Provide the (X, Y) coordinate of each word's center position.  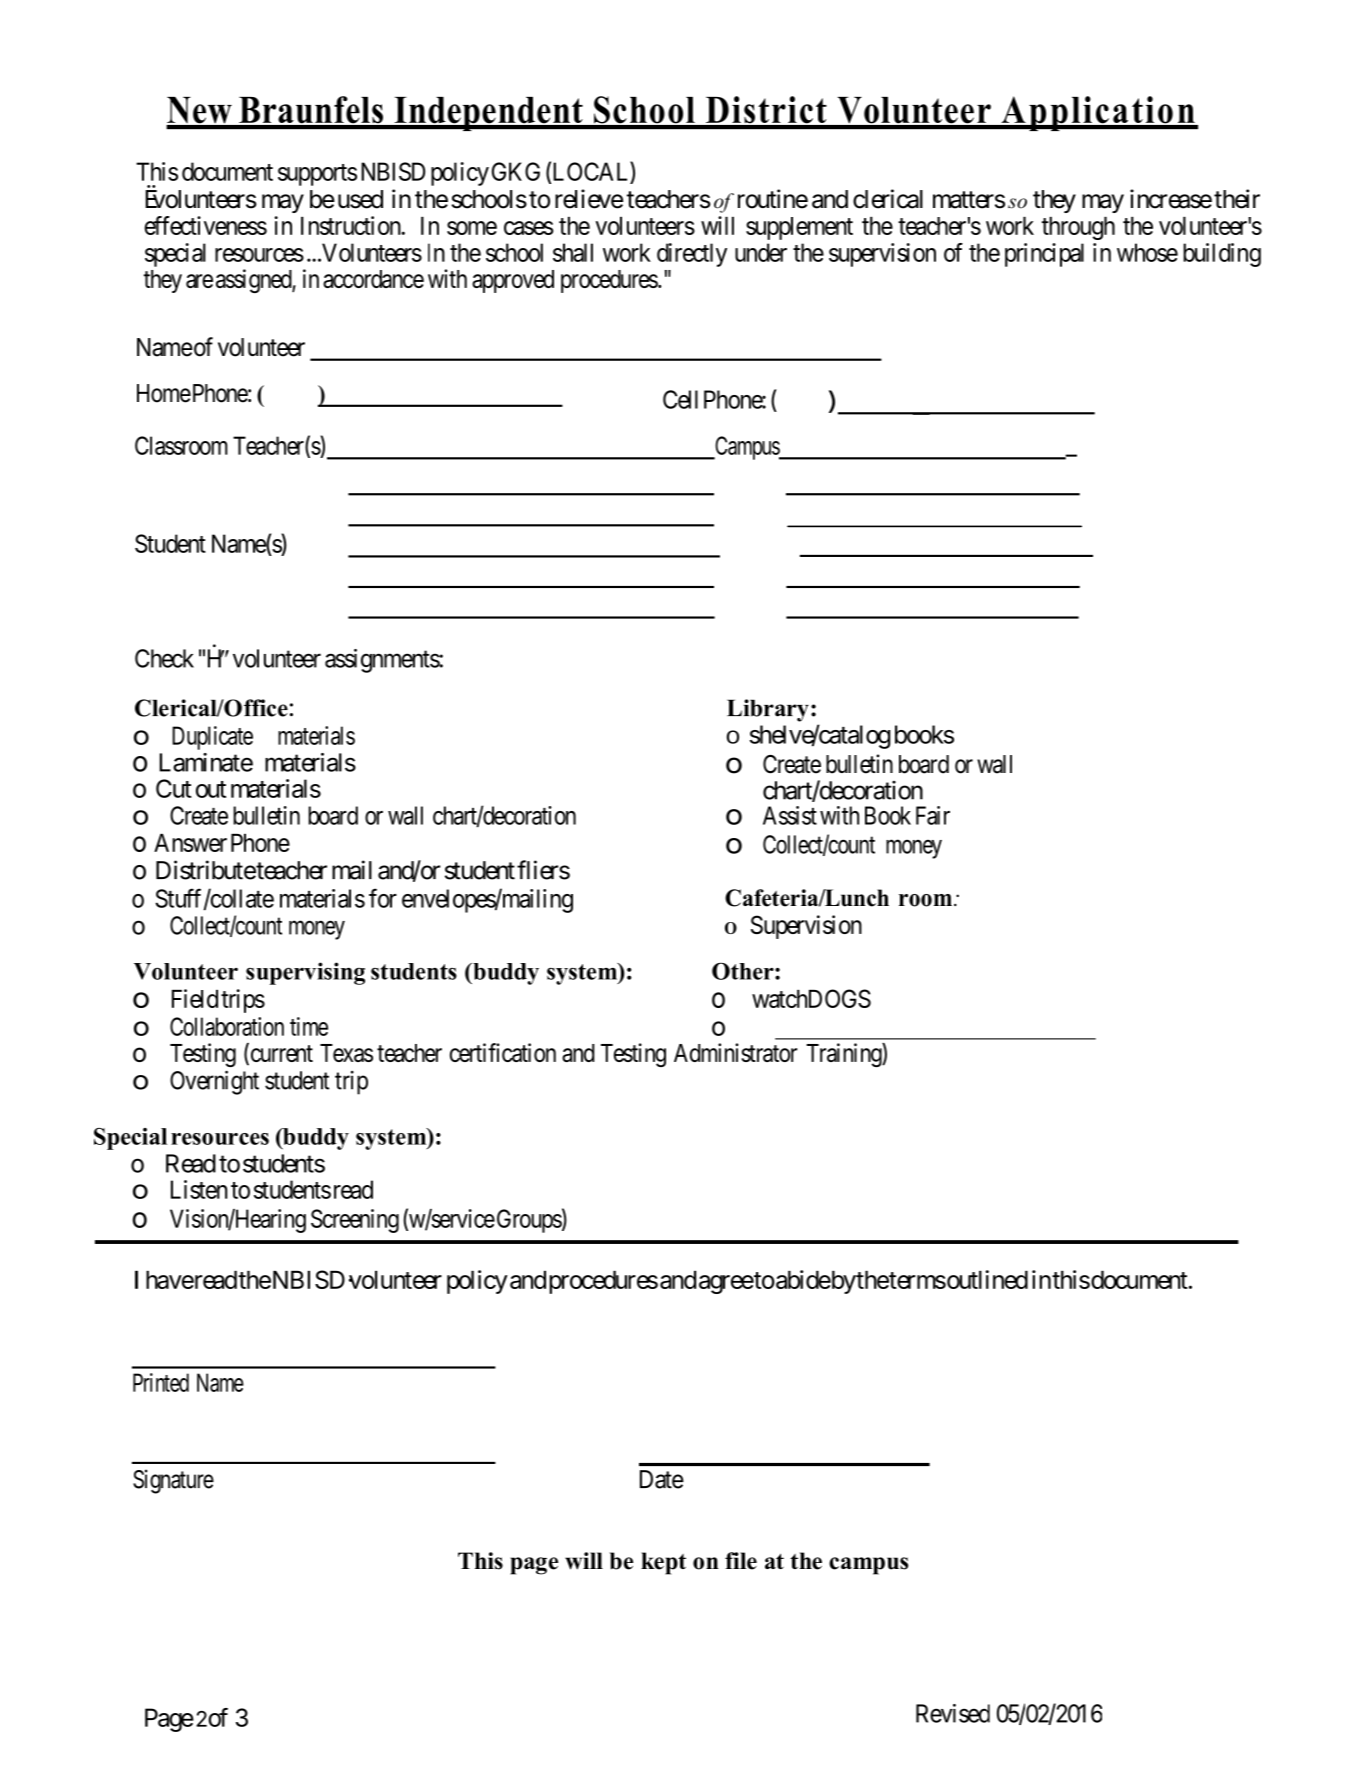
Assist (790, 815)
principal (1044, 255)
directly (692, 255)
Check (164, 658)
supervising (305, 973)
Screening (355, 1221)
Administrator (736, 1052)
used (358, 199)
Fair (933, 815)
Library (768, 710)
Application (1098, 113)
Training (844, 1055)
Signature (173, 1481)
